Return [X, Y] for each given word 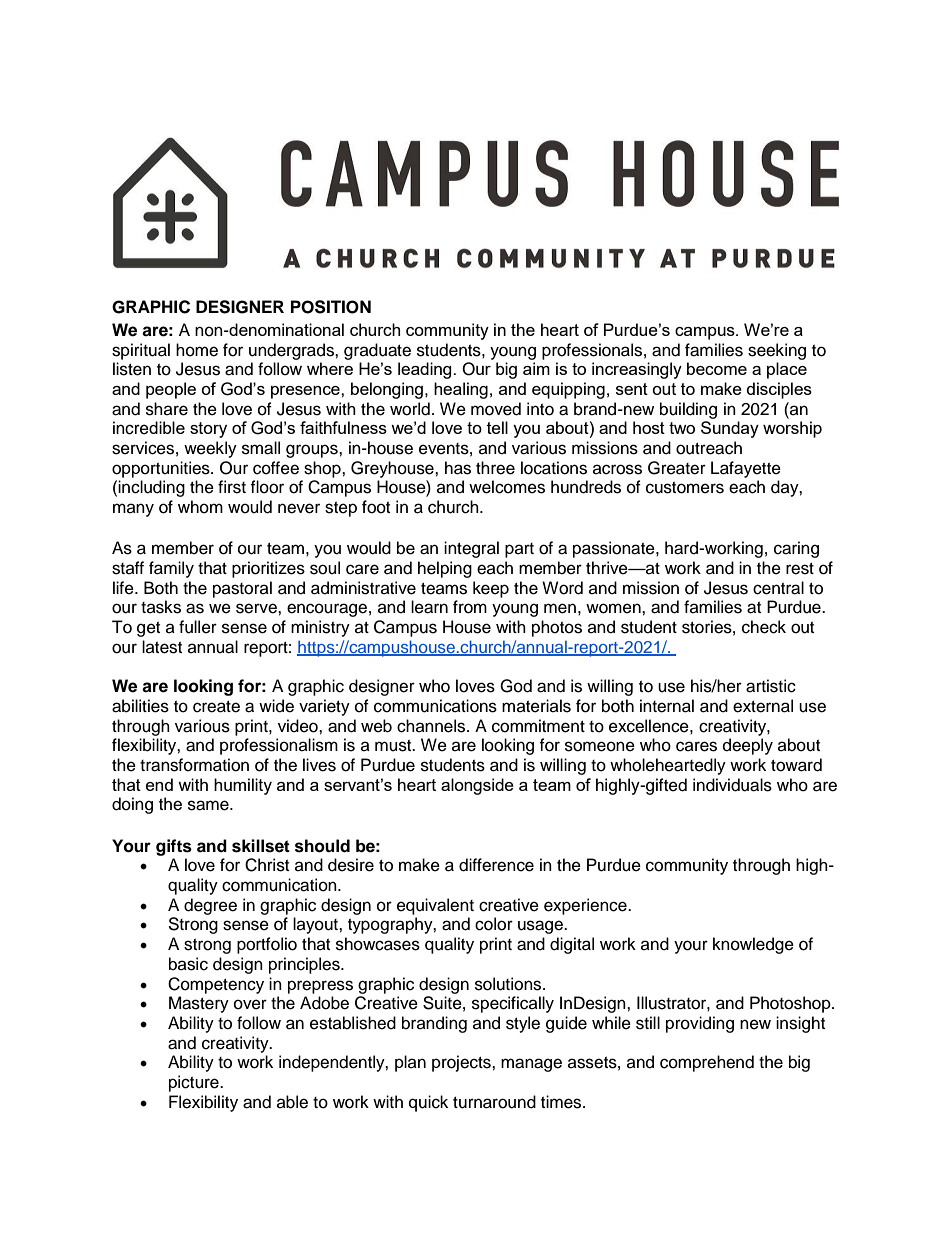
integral [471, 549]
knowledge [753, 945]
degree [210, 906]
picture [195, 1083]
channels [432, 726]
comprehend [707, 1063]
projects [462, 1063]
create [216, 707]
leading [426, 370]
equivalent [435, 906]
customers [685, 488]
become [717, 368]
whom [200, 507]
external [763, 706]
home [197, 350]
